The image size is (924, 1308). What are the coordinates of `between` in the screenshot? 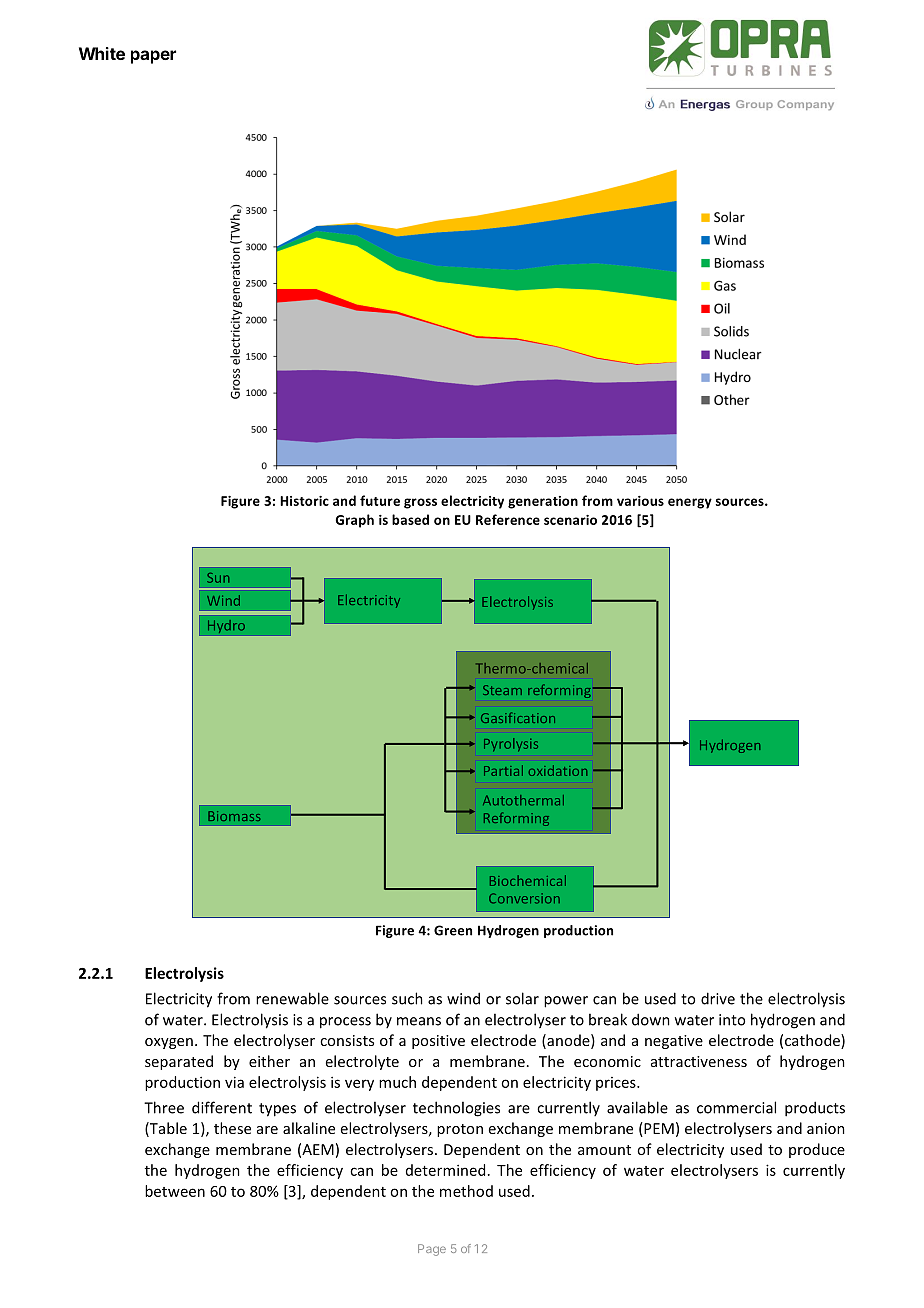 It's located at (175, 1191).
